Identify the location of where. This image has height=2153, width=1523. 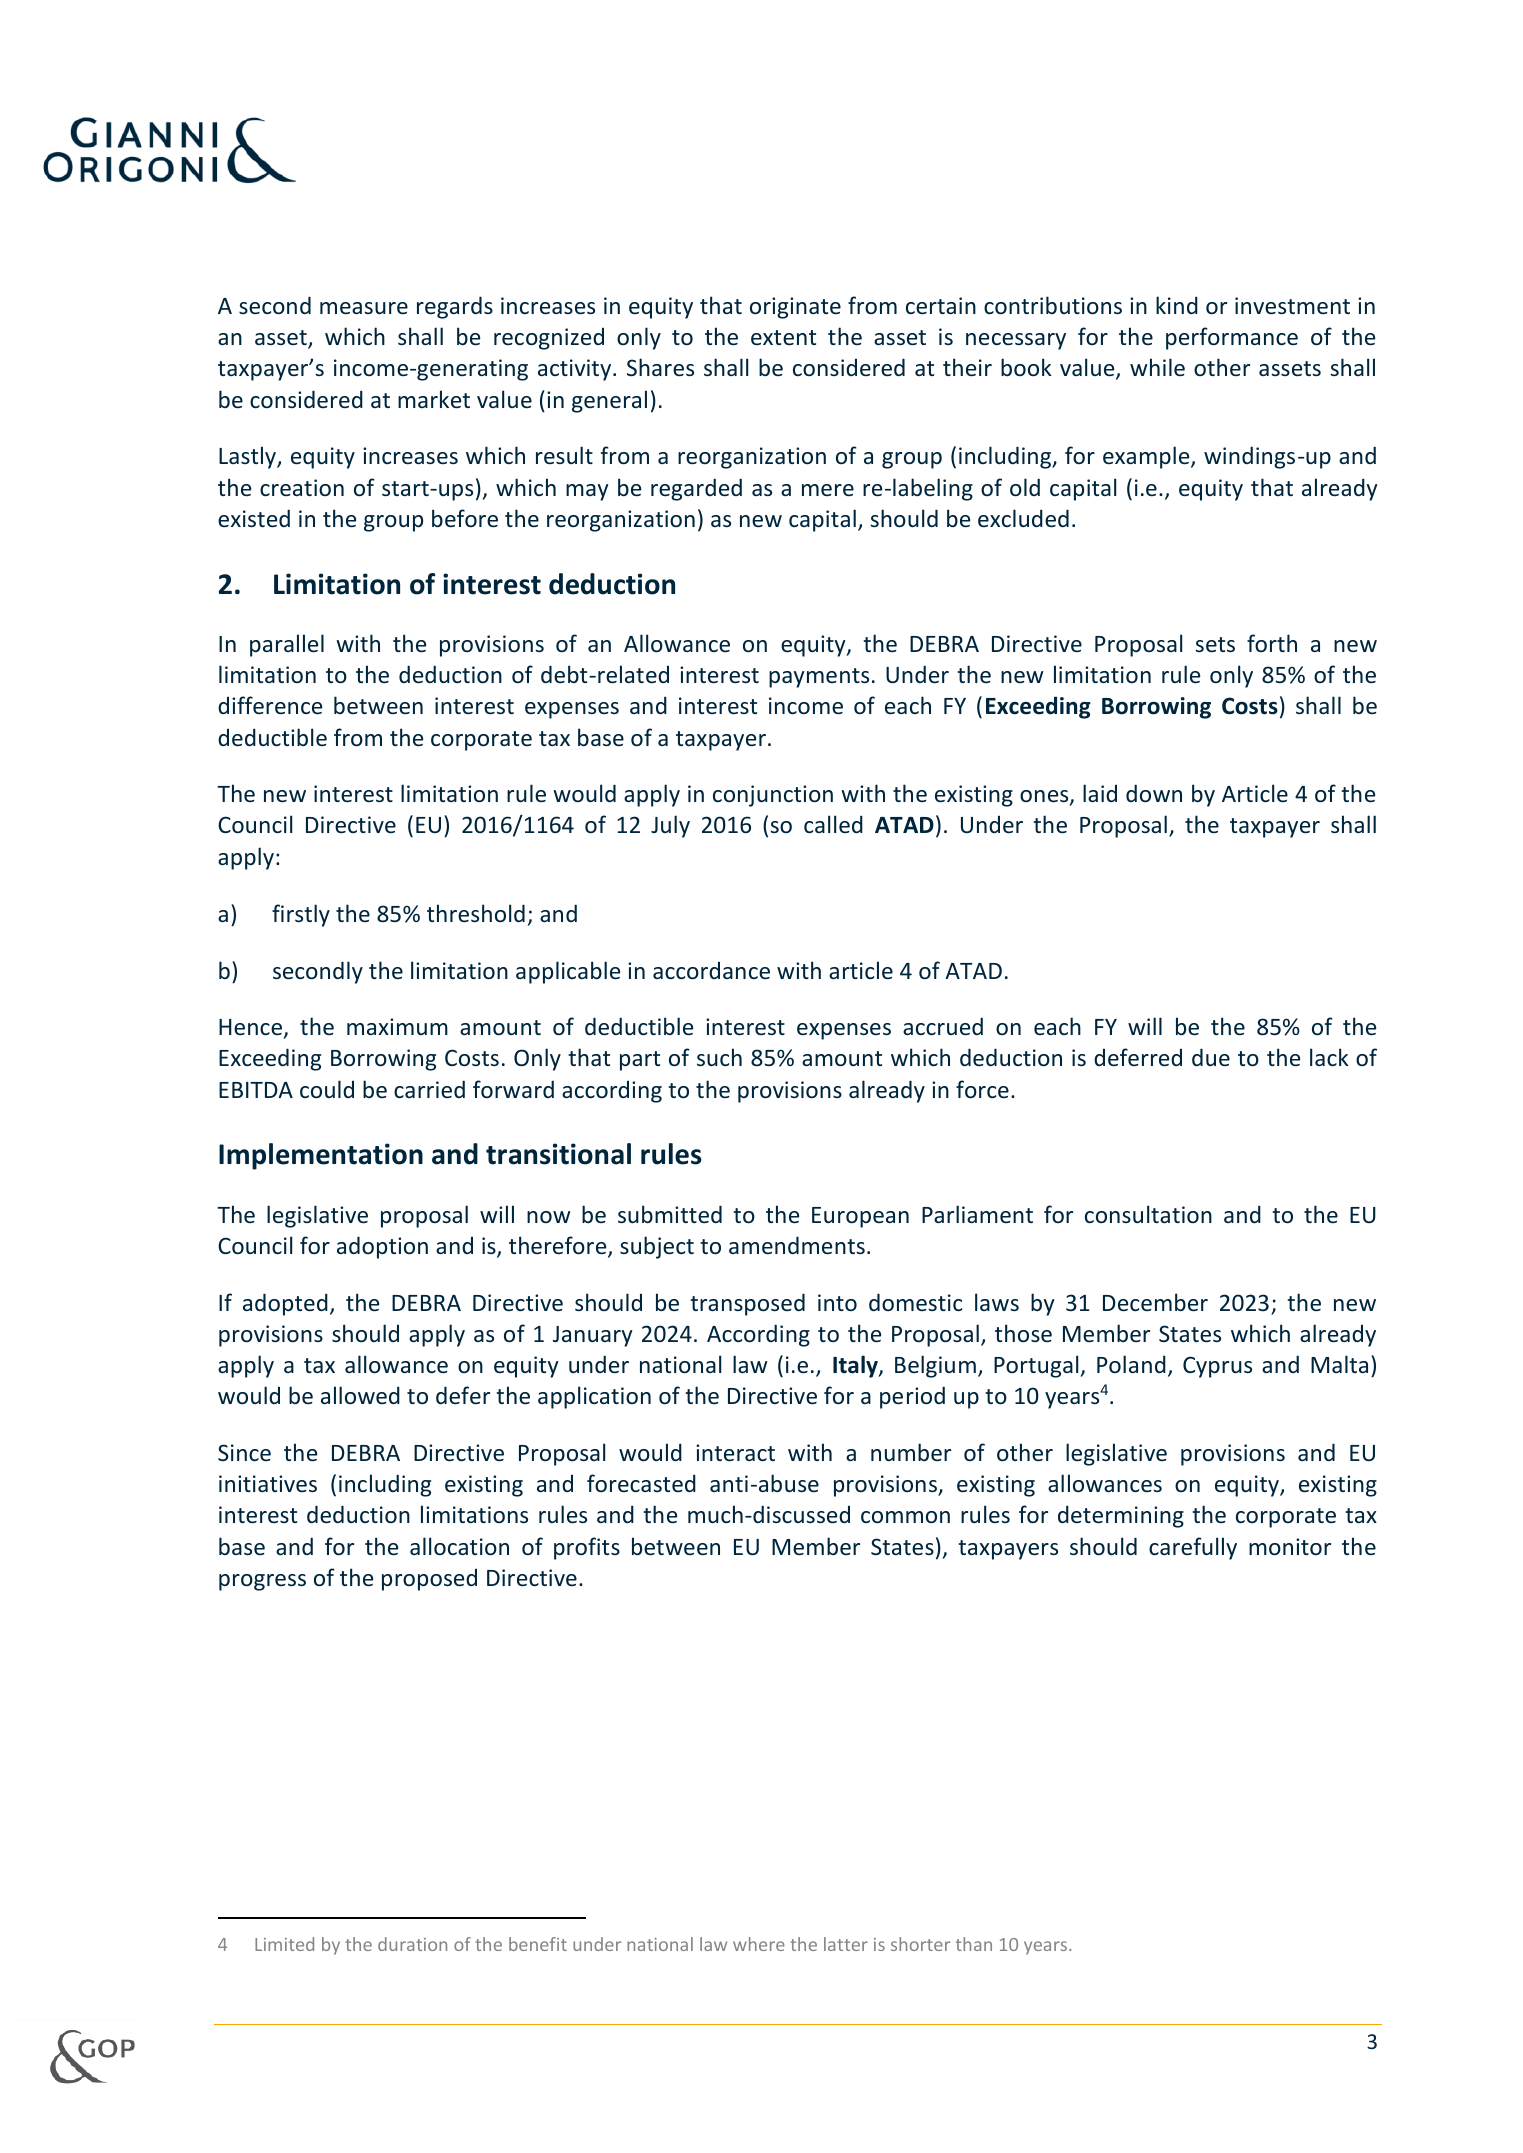
(759, 1944).
